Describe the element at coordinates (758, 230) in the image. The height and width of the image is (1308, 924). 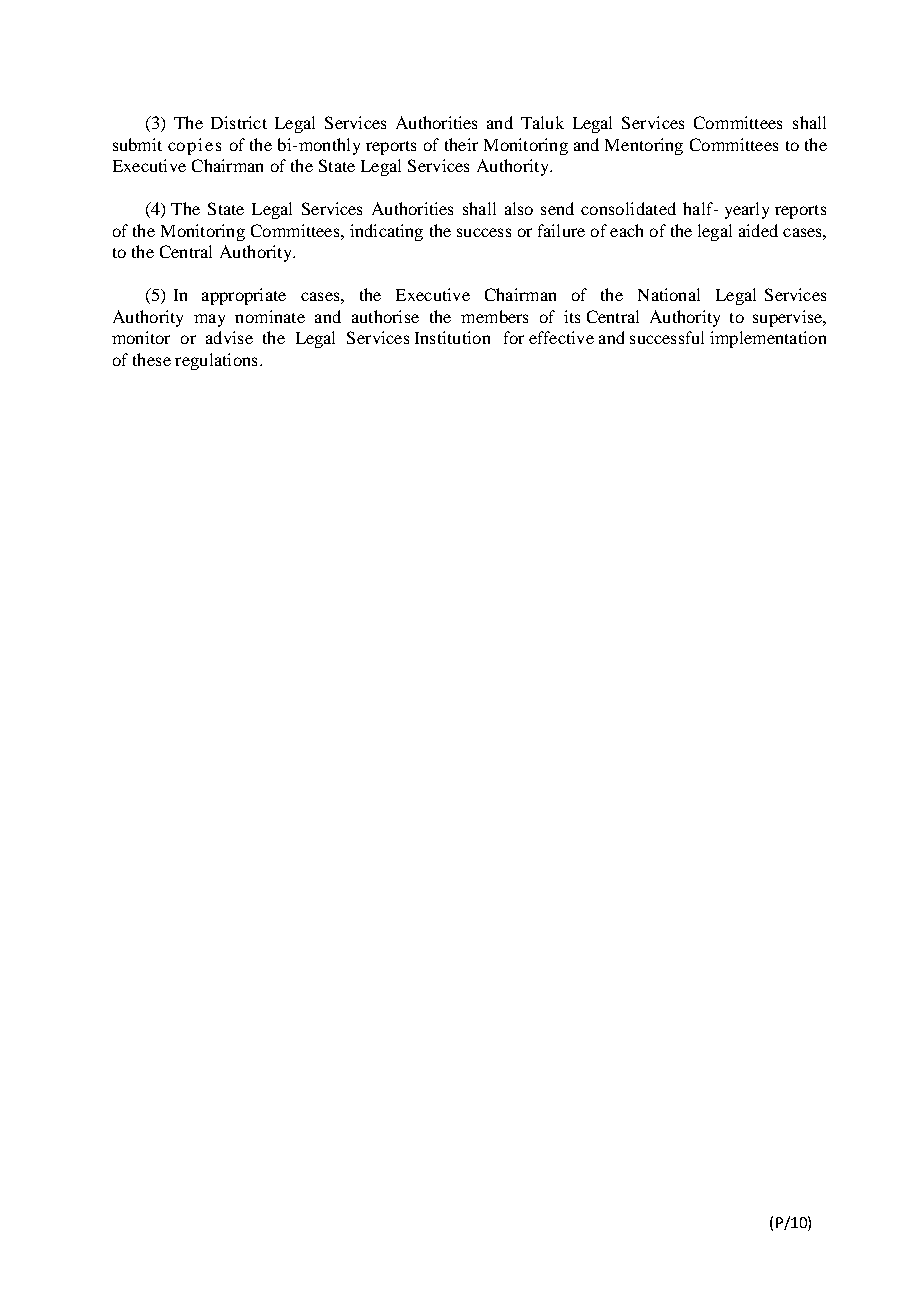
I see `aided` at that location.
